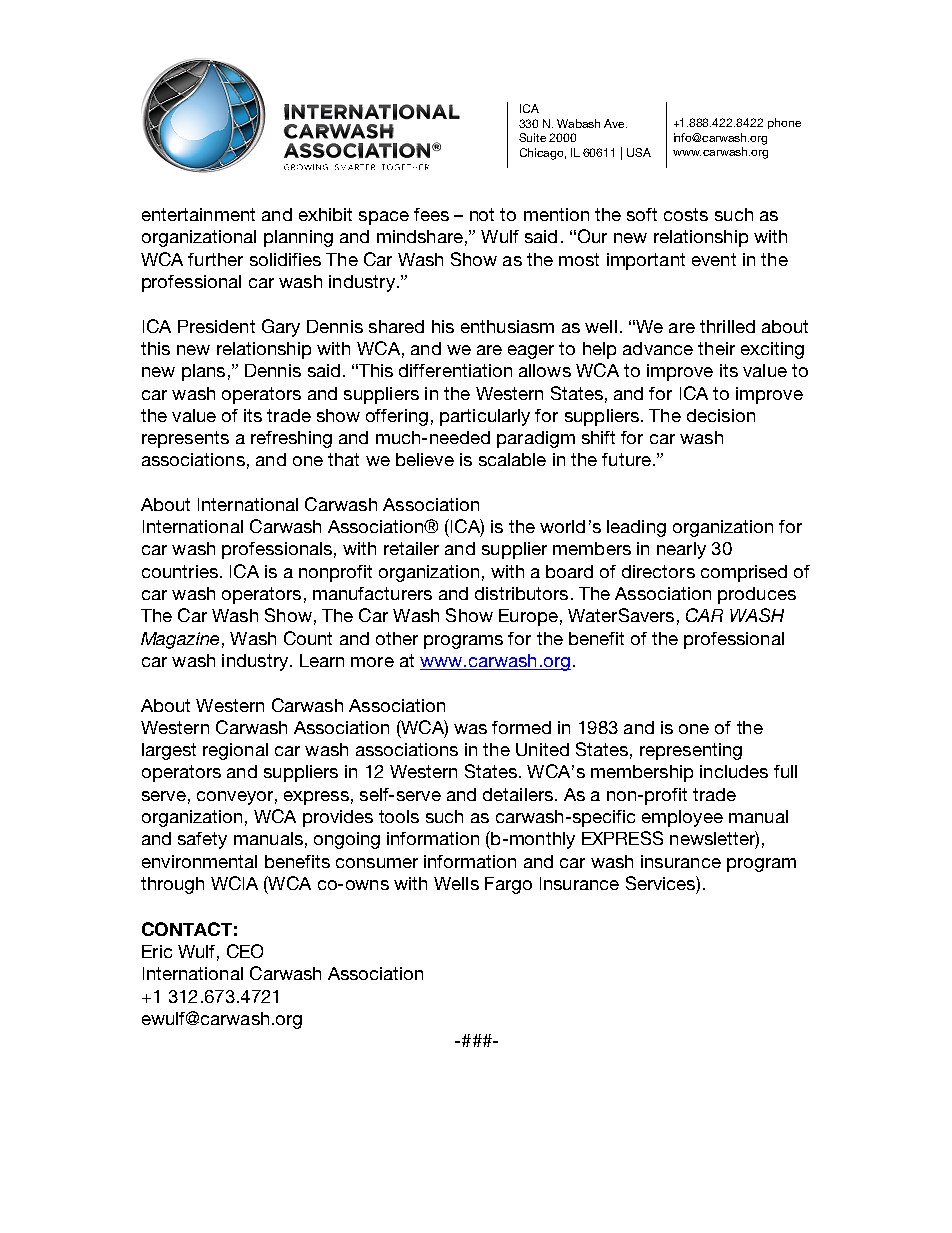 The height and width of the screenshot is (1233, 952). What do you see at coordinates (532, 137) in the screenshot?
I see `Suite` at bounding box center [532, 137].
